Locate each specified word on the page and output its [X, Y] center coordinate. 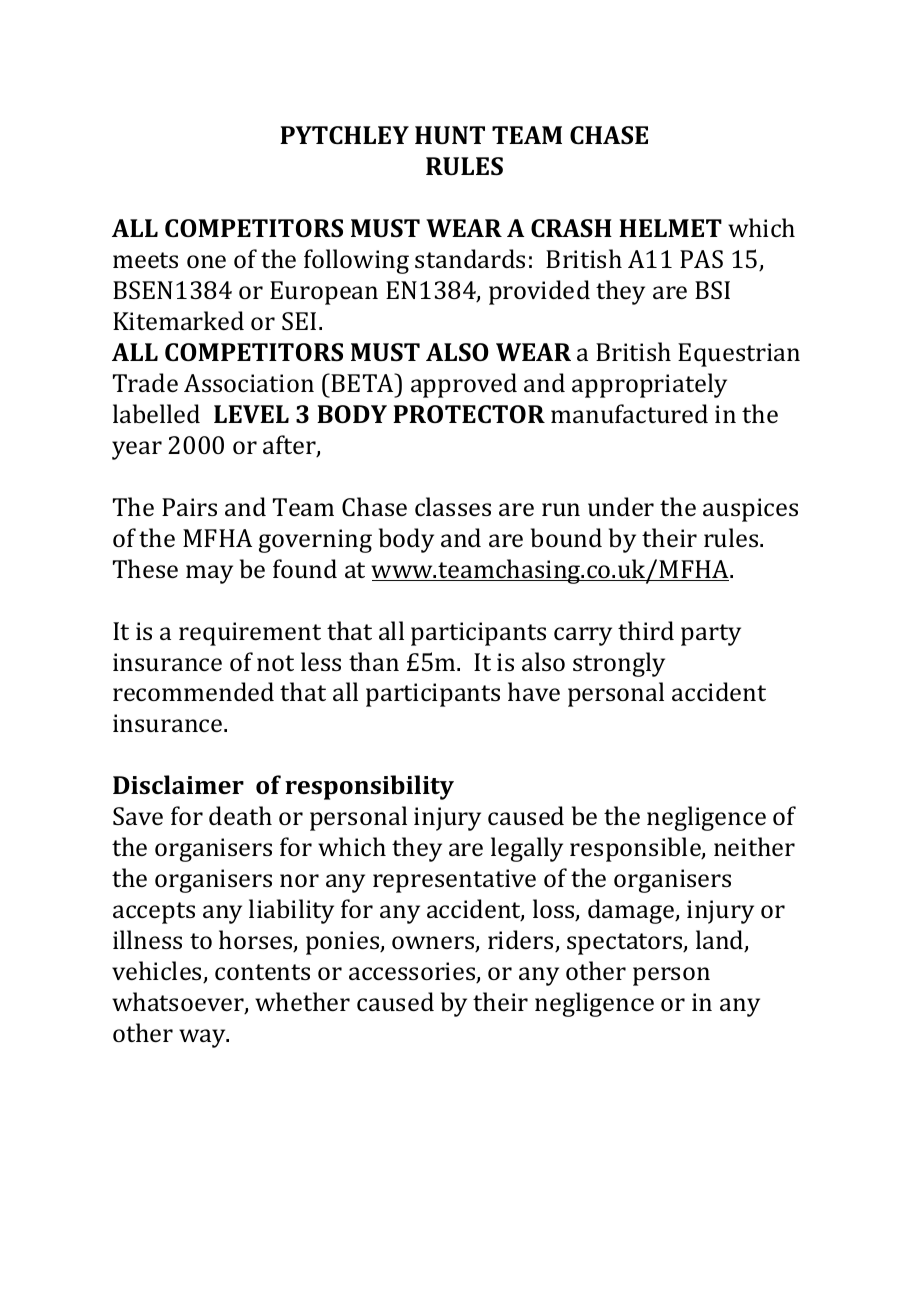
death [240, 815]
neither [754, 846]
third [646, 630]
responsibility [369, 787]
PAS [701, 259]
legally [527, 849]
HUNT [450, 135]
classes [453, 506]
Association [249, 383]
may [209, 574]
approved [464, 385]
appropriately [649, 385]
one [206, 261]
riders [522, 941]
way [203, 1038]
